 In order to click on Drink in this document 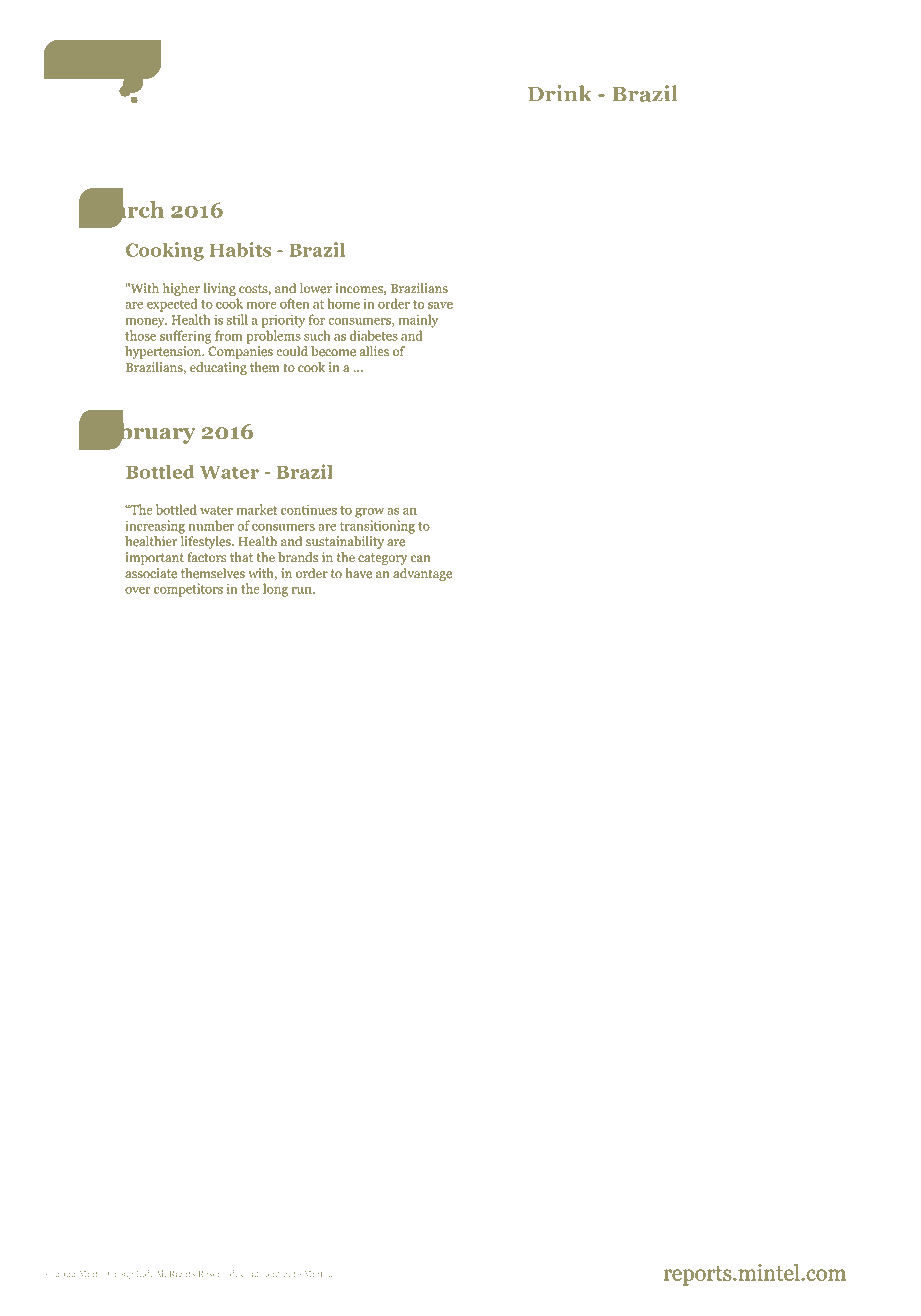, I will do `click(560, 93)`.
